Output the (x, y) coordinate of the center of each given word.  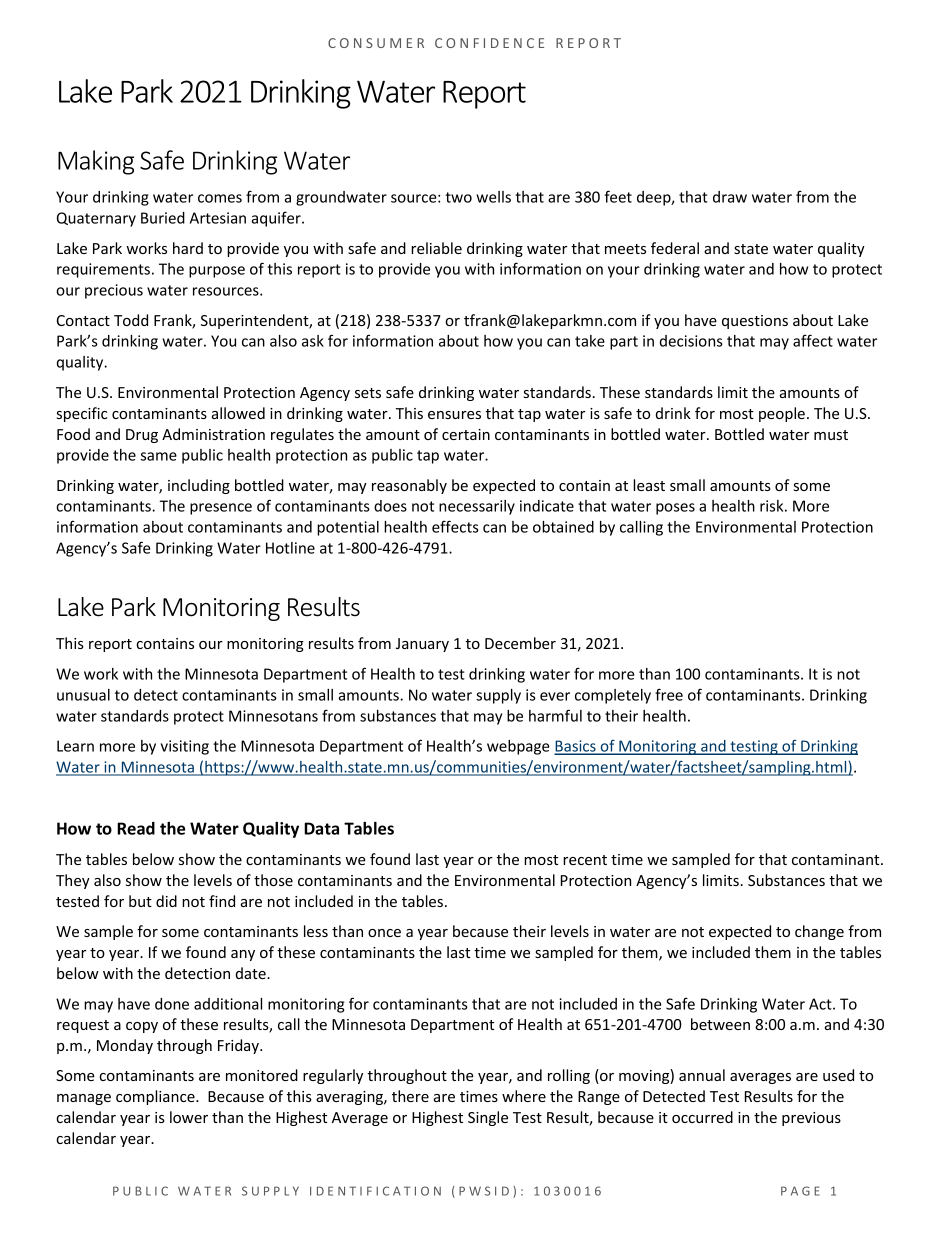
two (458, 197)
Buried (163, 218)
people (782, 414)
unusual (83, 695)
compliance (156, 1097)
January (422, 645)
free (669, 694)
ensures (454, 415)
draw (730, 197)
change (819, 932)
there (410, 1096)
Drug (142, 436)
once (384, 933)
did (166, 901)
